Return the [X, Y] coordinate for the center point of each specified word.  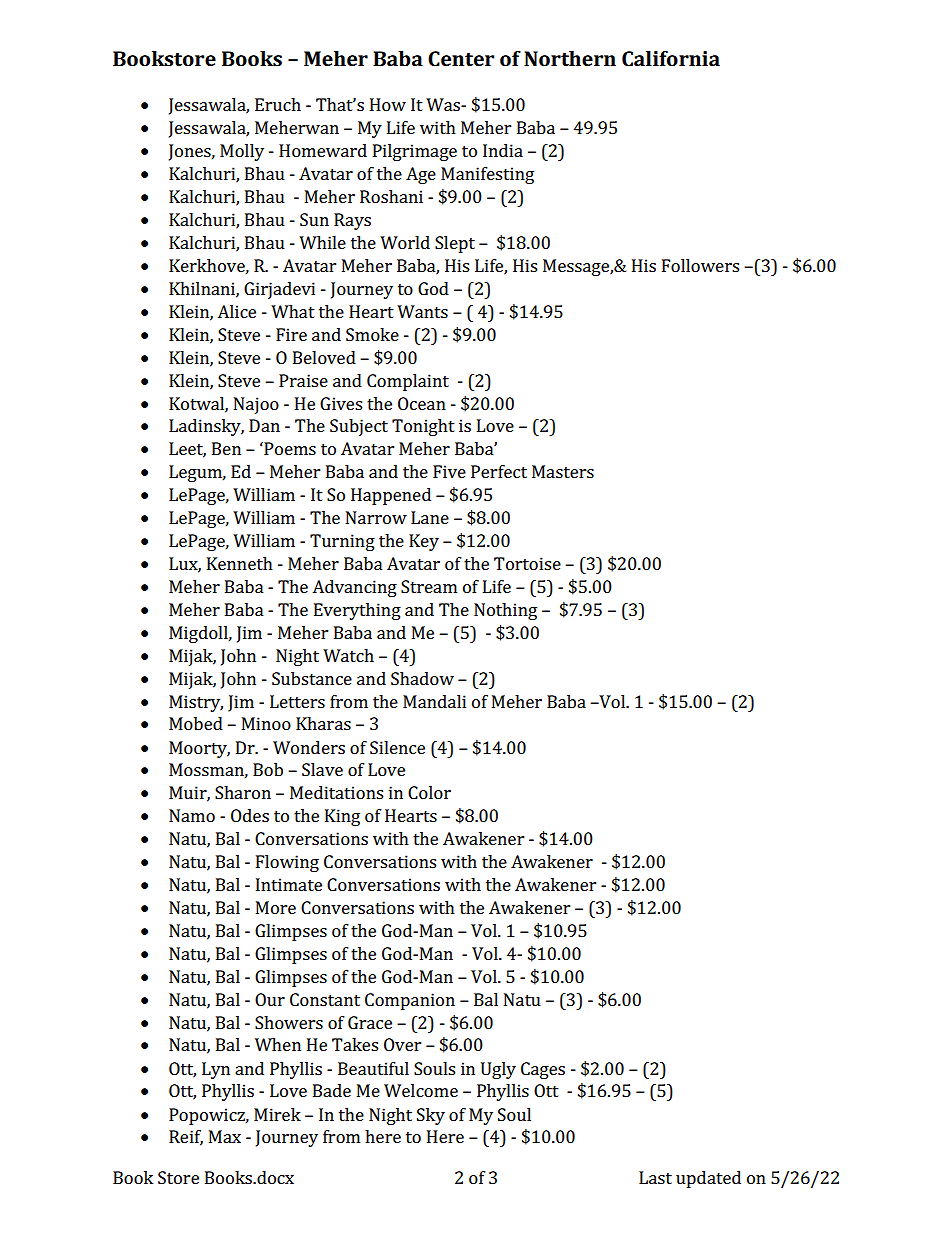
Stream [429, 586]
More [276, 907]
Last [655, 1177]
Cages [543, 1070]
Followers [700, 265]
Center [461, 58]
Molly [242, 152]
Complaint [408, 382]
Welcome [421, 1090]
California [671, 58]
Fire [291, 334]
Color [429, 792]
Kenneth [240, 563]
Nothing [505, 611]
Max [225, 1136]
